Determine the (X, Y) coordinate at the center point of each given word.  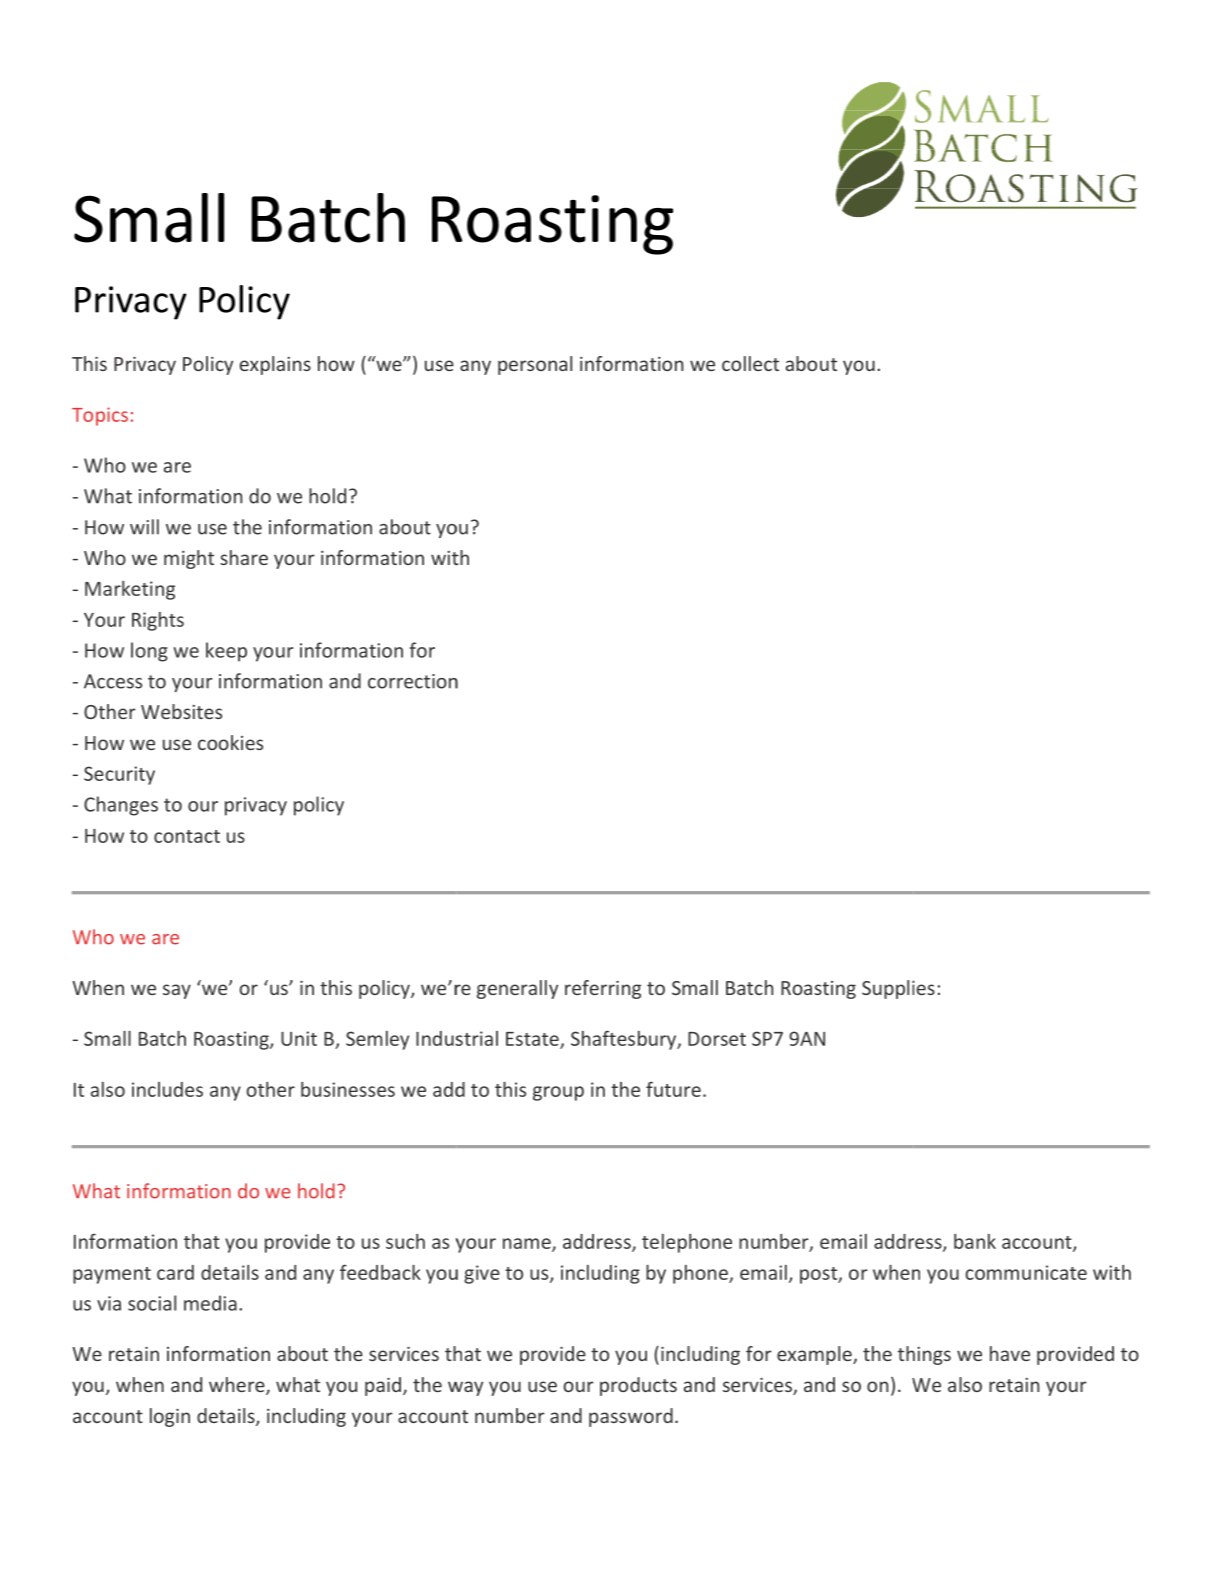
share (244, 557)
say (177, 991)
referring (603, 989)
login (170, 1417)
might (189, 559)
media (210, 1303)
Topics (100, 416)
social (152, 1303)
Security (119, 775)
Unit (299, 1038)
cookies (230, 742)
